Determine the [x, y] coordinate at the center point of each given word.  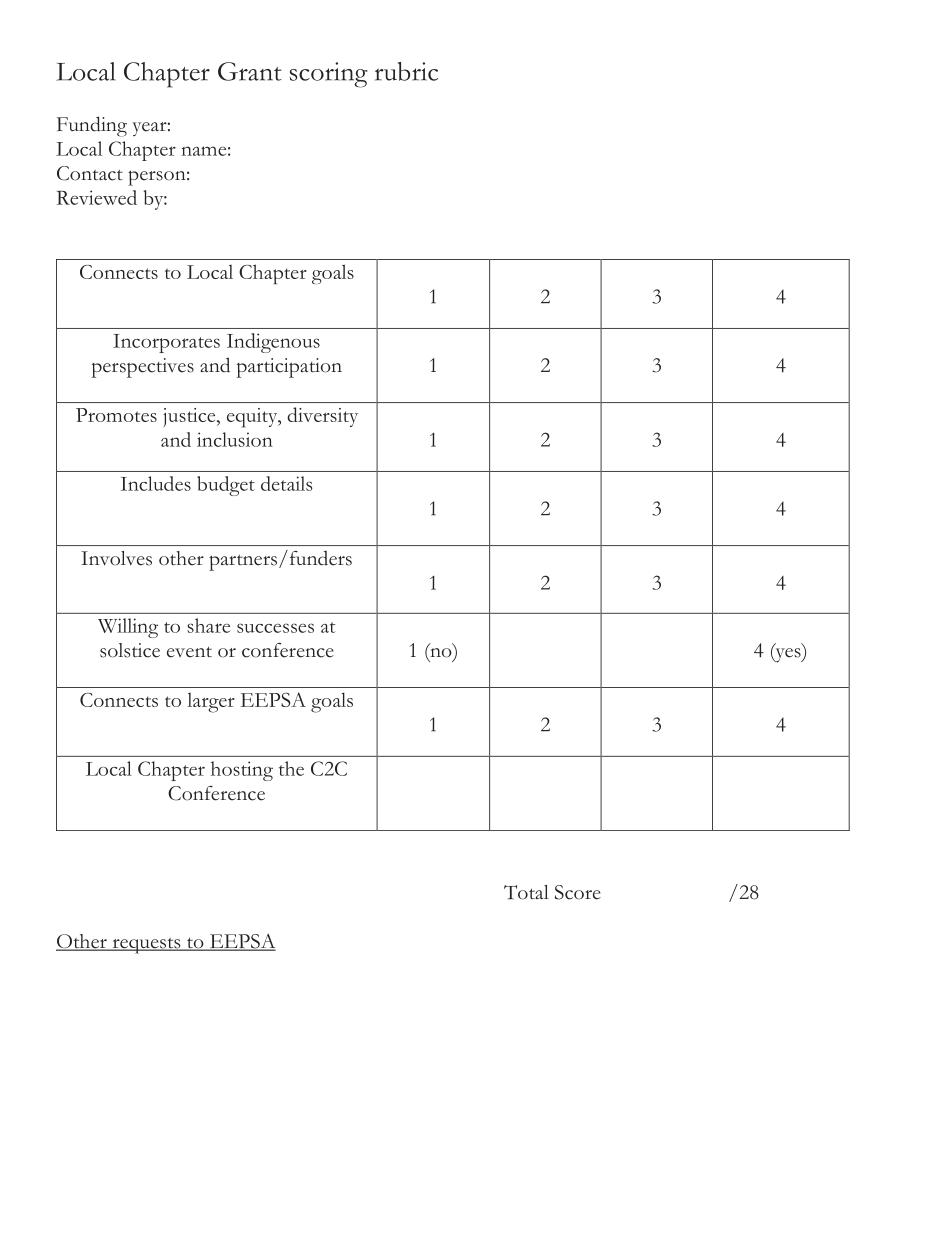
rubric [406, 71]
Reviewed [97, 197]
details [286, 483]
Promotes [116, 415]
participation [289, 368]
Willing [128, 628]
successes [275, 628]
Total [526, 892]
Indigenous [273, 343]
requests [146, 946]
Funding [92, 126]
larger [211, 703]
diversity [322, 417]
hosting [242, 771]
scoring [329, 75]
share [208, 625]
